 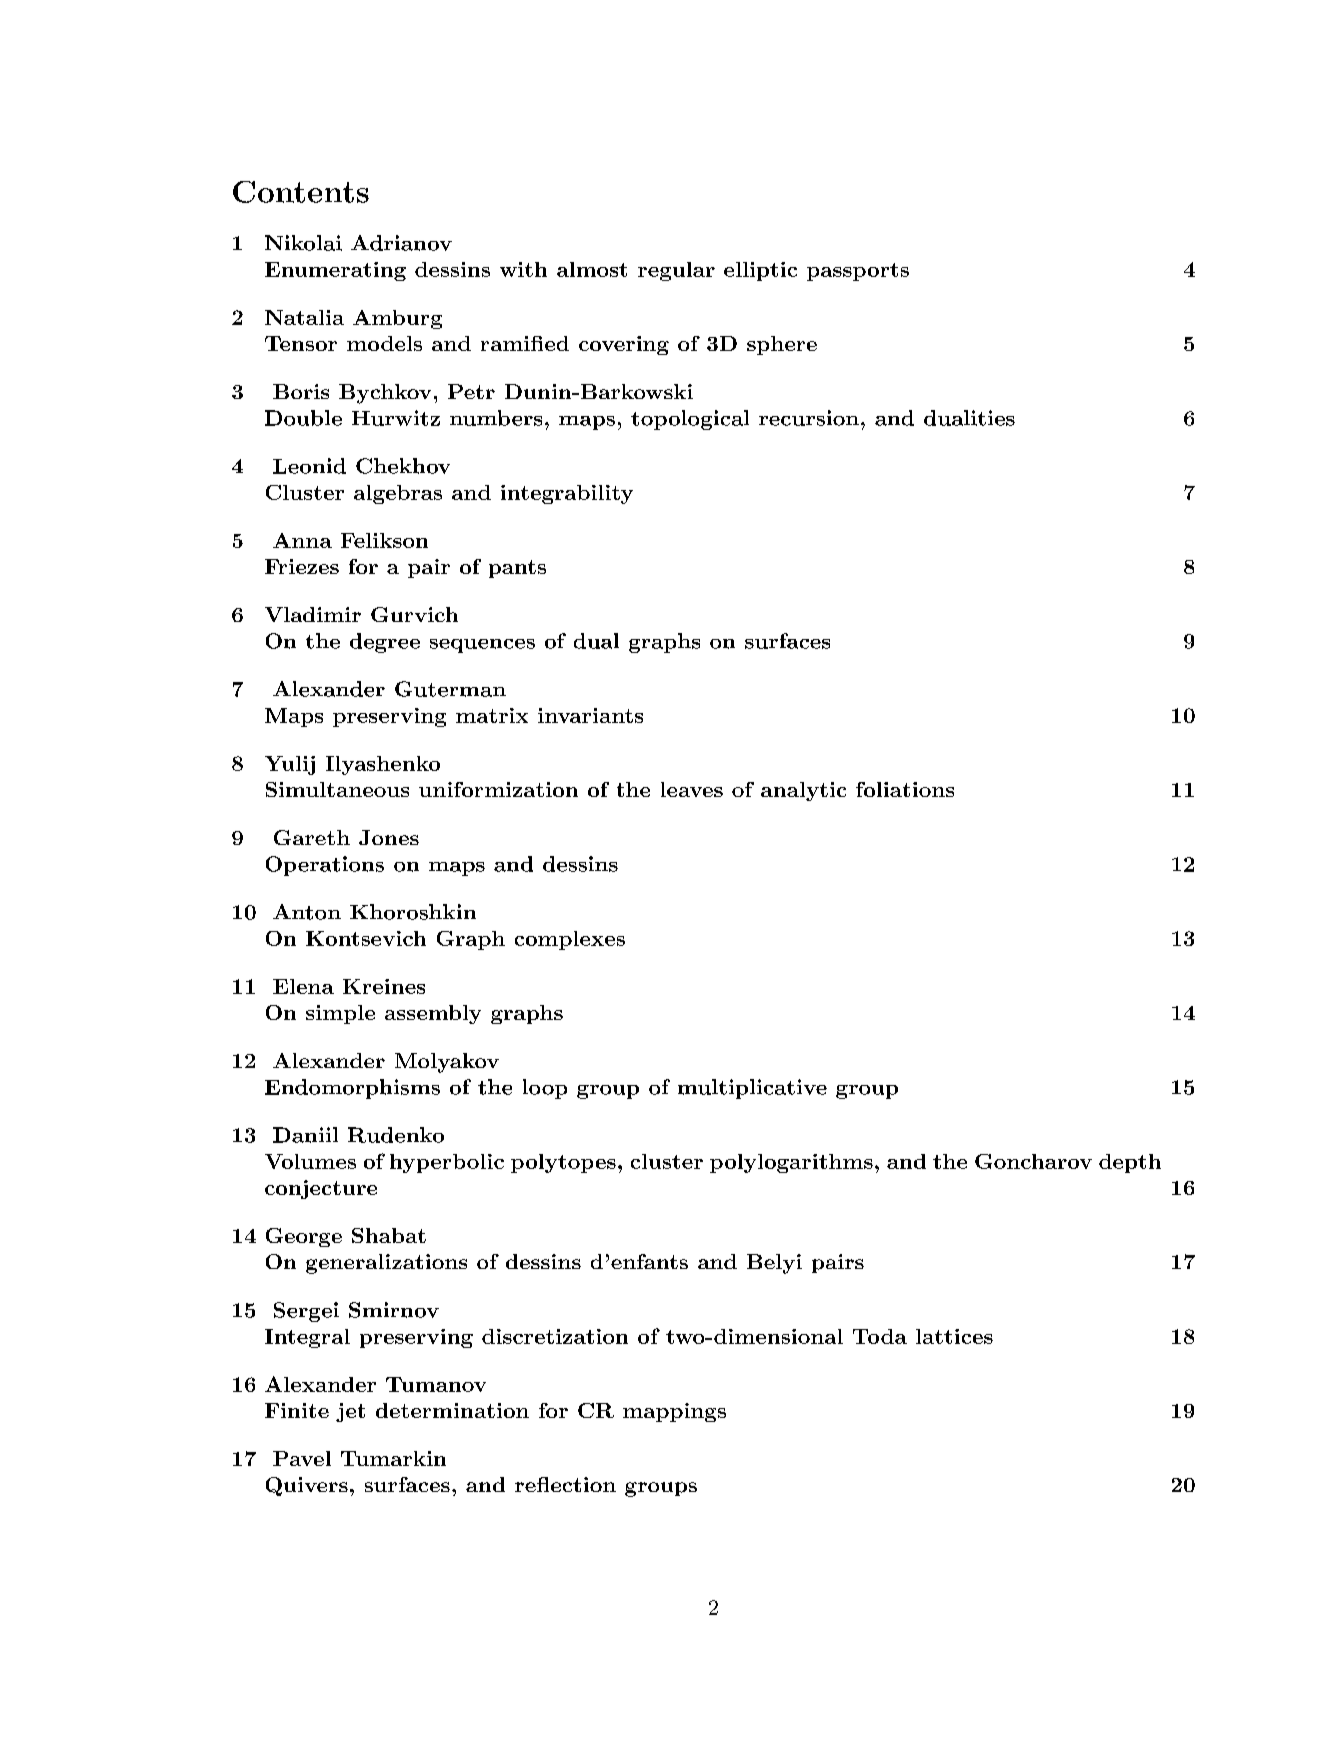 I want to click on mappings, so click(x=674, y=1412).
